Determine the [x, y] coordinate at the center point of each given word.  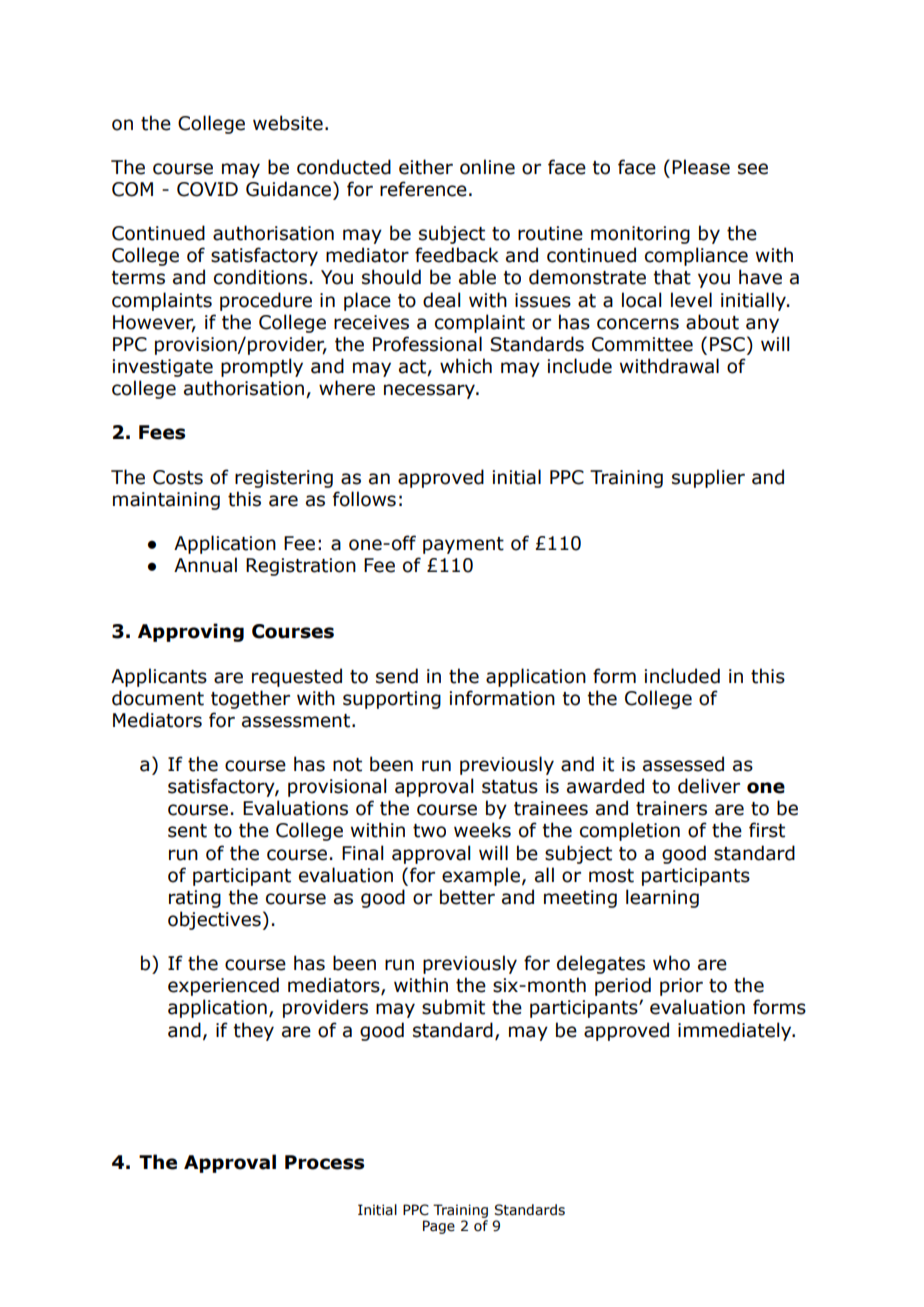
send [397, 676]
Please [701, 167]
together [250, 699]
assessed [683, 764]
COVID [207, 189]
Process [324, 1162]
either [426, 167]
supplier [708, 478]
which [466, 366]
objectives [214, 920]
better [467, 897]
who [671, 963]
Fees [162, 432]
